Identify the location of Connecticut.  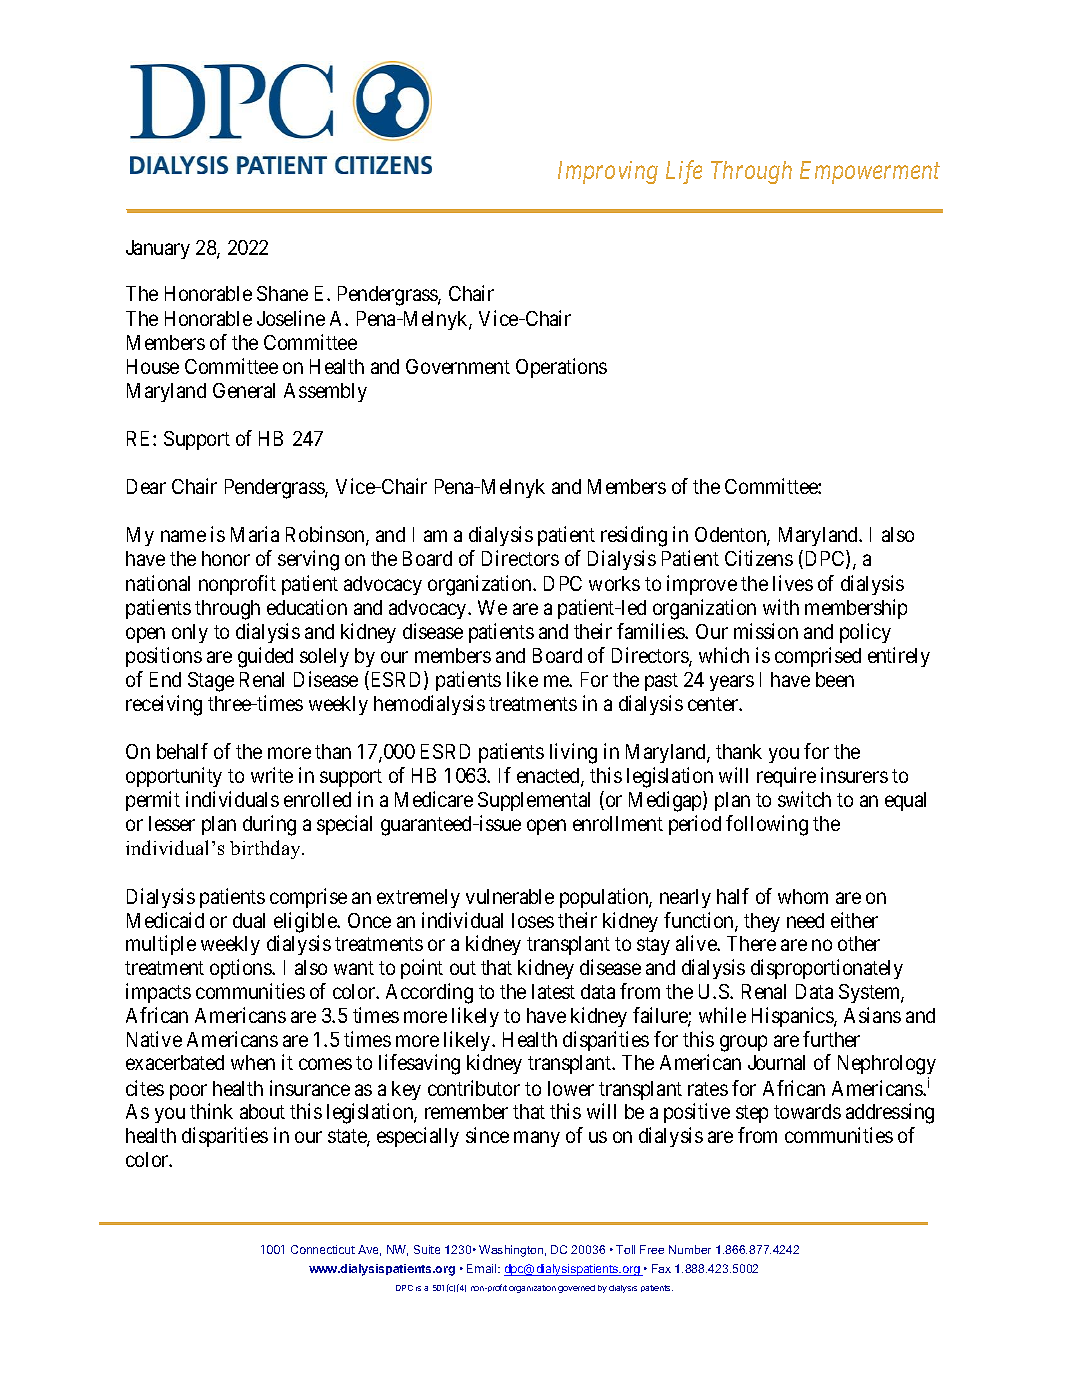
(323, 1249).
